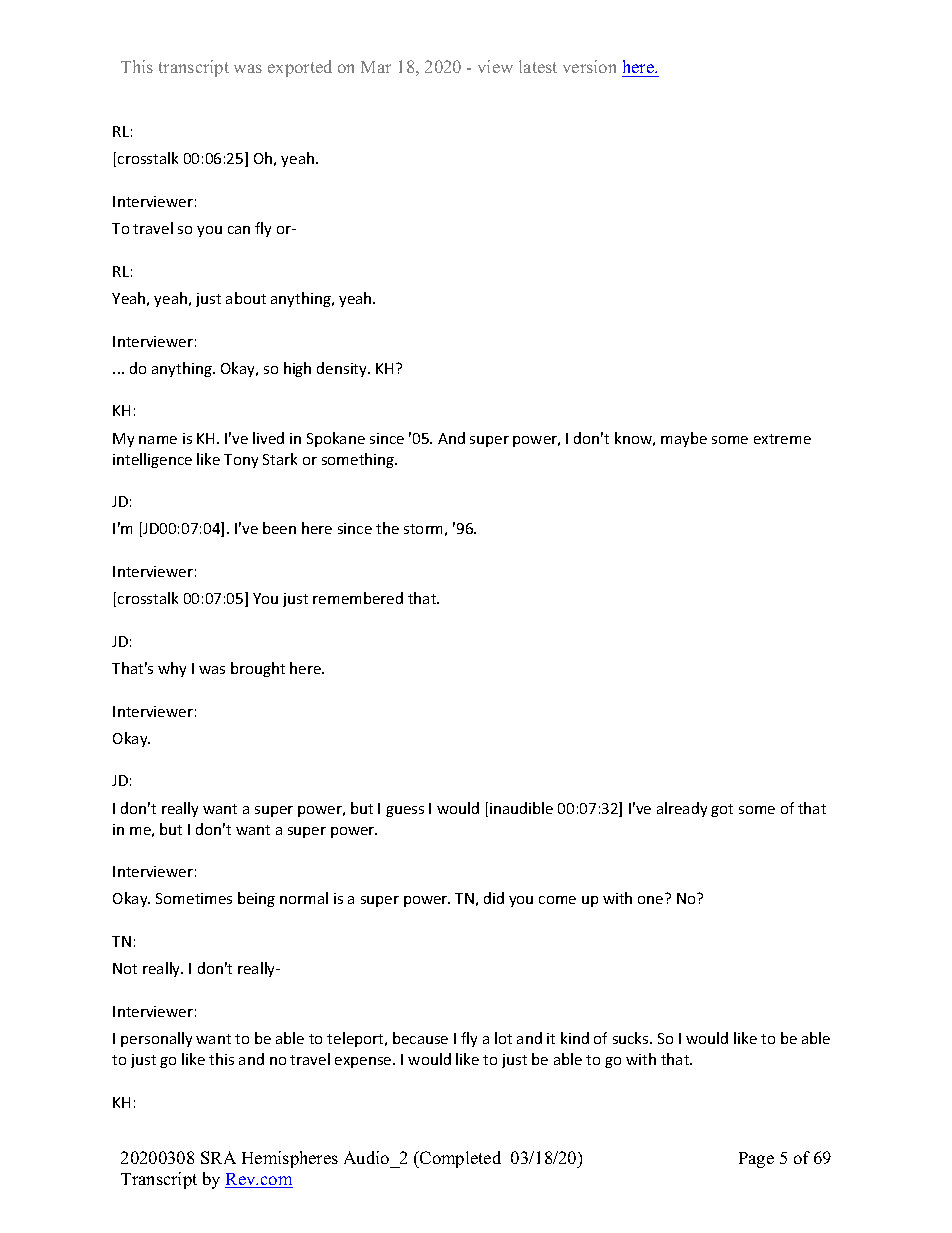  Describe the element at coordinates (358, 598) in the screenshot. I see `remembered` at that location.
